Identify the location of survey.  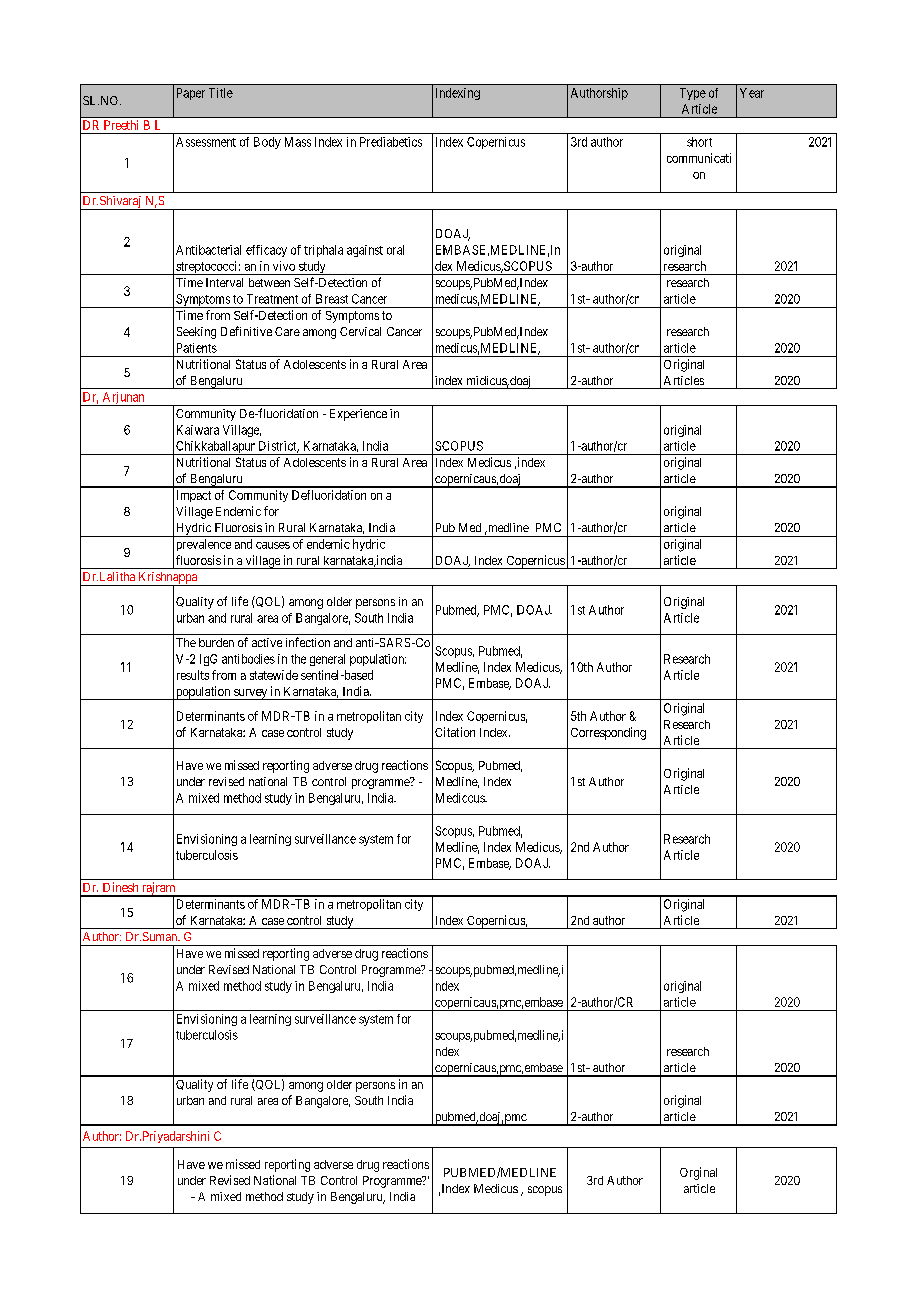
(250, 694).
